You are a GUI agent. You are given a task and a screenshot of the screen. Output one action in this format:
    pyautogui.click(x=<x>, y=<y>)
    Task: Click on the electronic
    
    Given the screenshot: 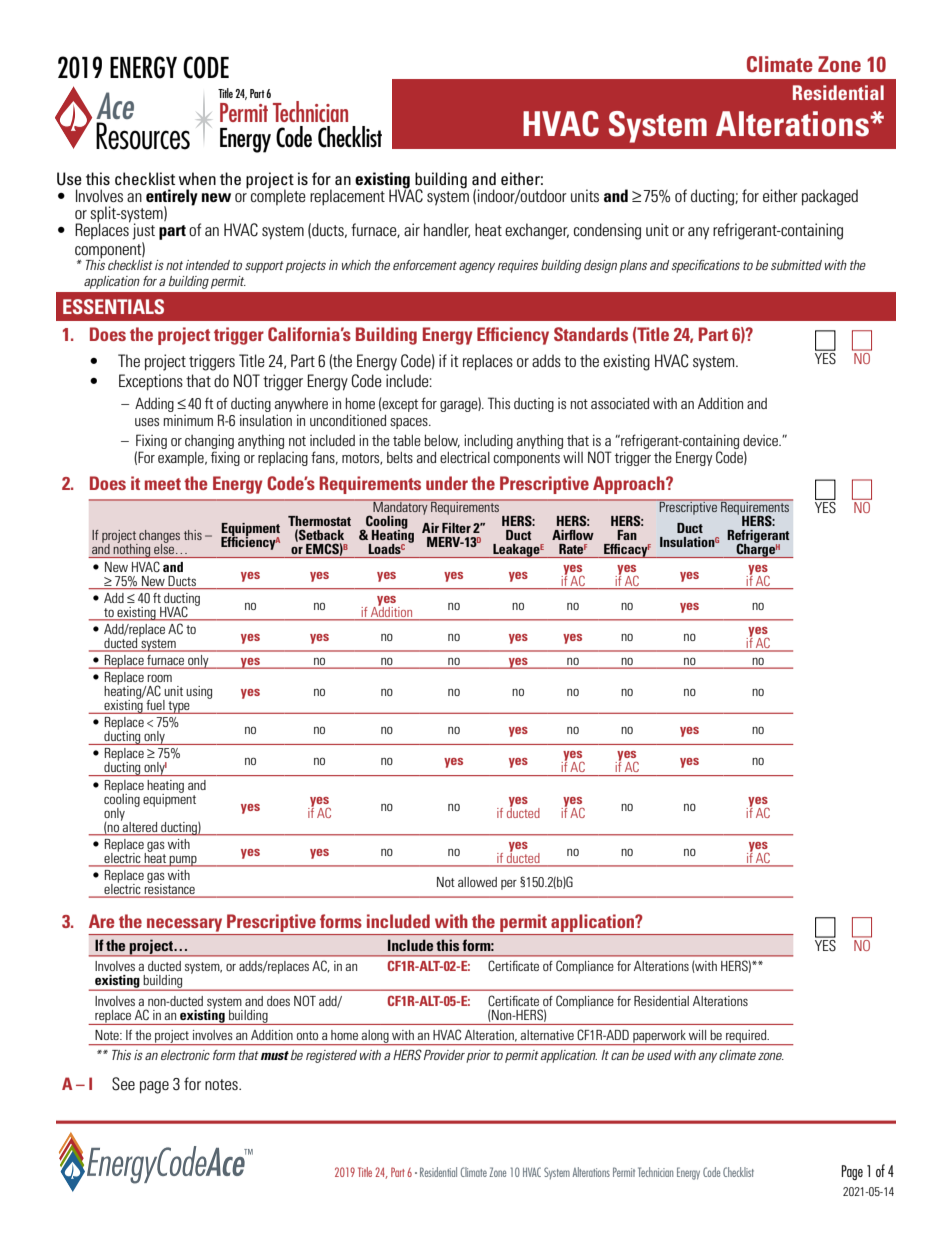 What is the action you would take?
    pyautogui.click(x=185, y=1055)
